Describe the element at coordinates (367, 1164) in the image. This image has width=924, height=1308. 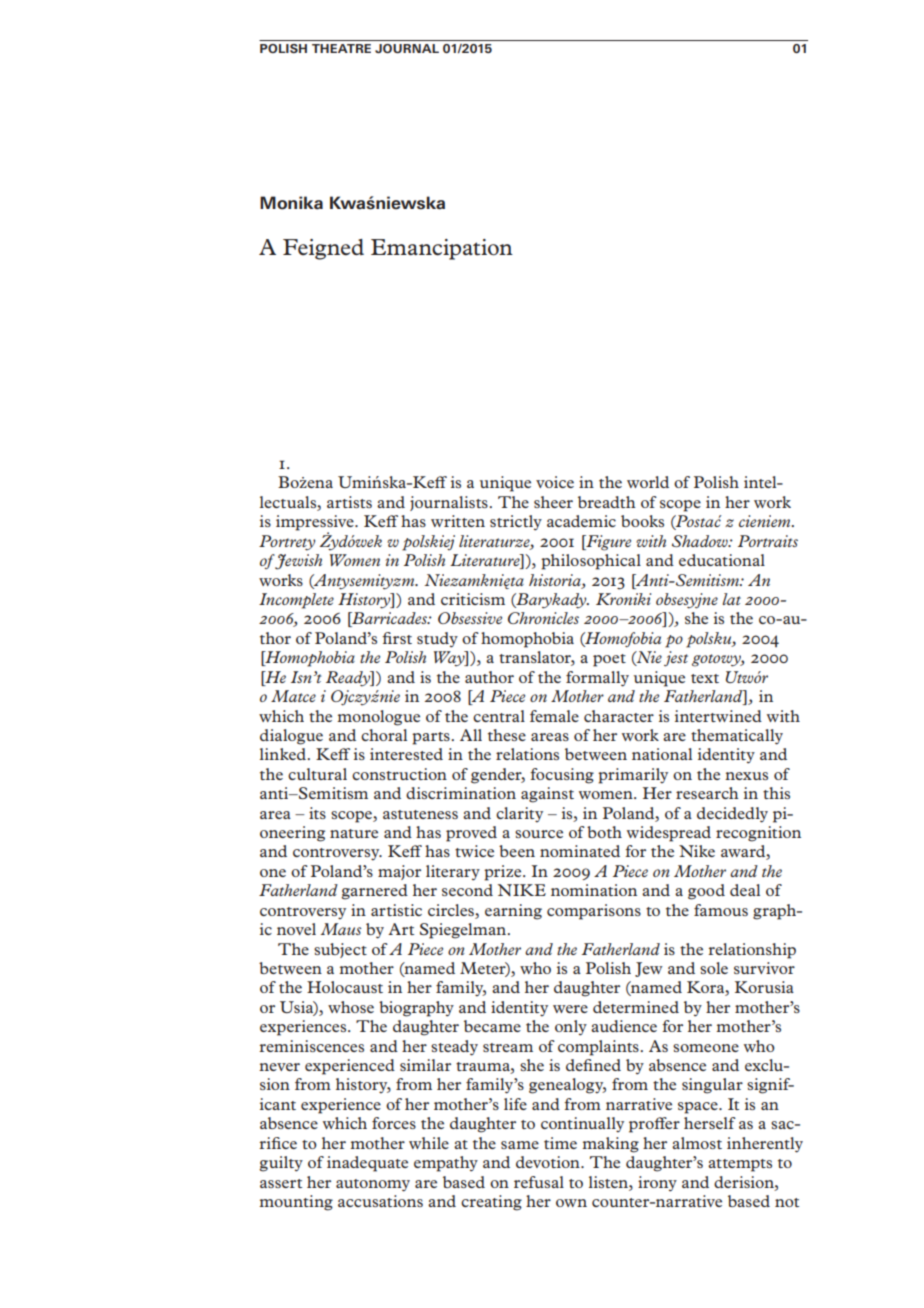
I see `inadequate` at that location.
